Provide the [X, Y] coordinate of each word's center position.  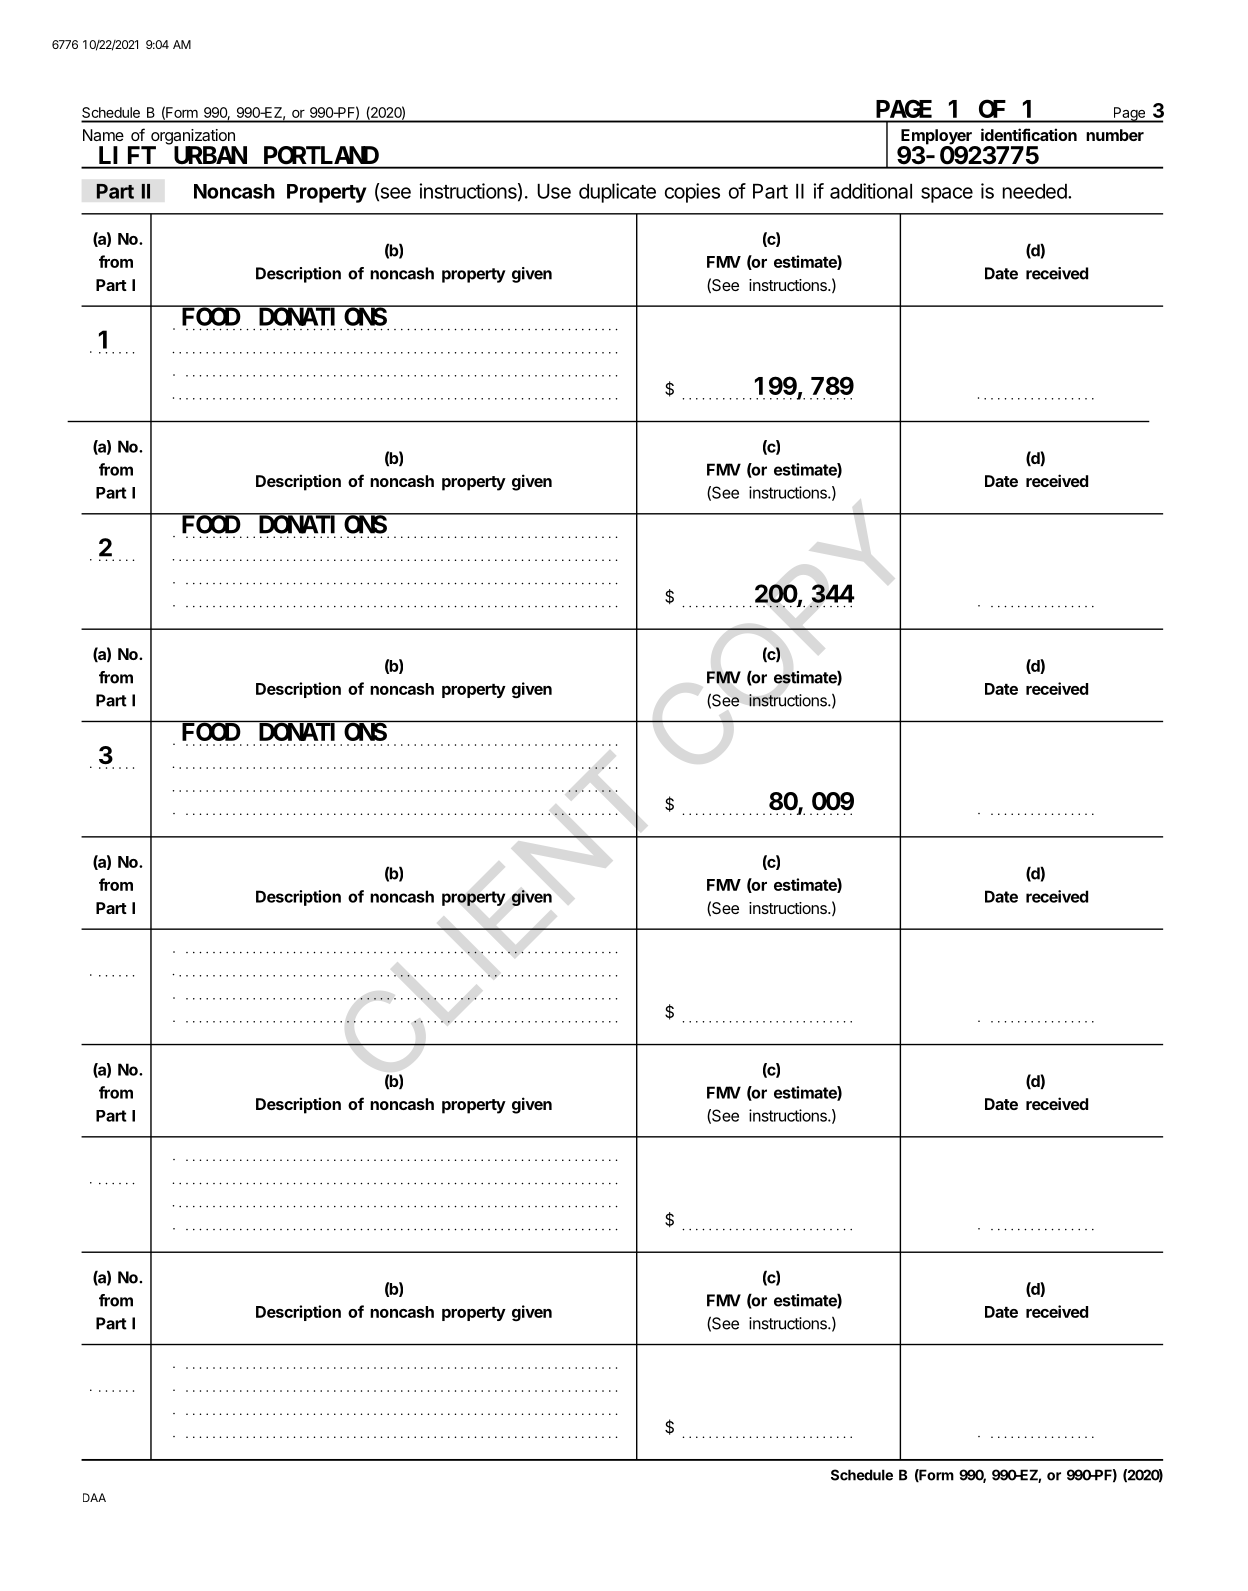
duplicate [617, 193]
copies [692, 193]
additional [871, 191]
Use [554, 191]
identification [1029, 134]
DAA [94, 1497]
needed [1036, 191]
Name [103, 135]
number [1115, 135]
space [947, 195]
